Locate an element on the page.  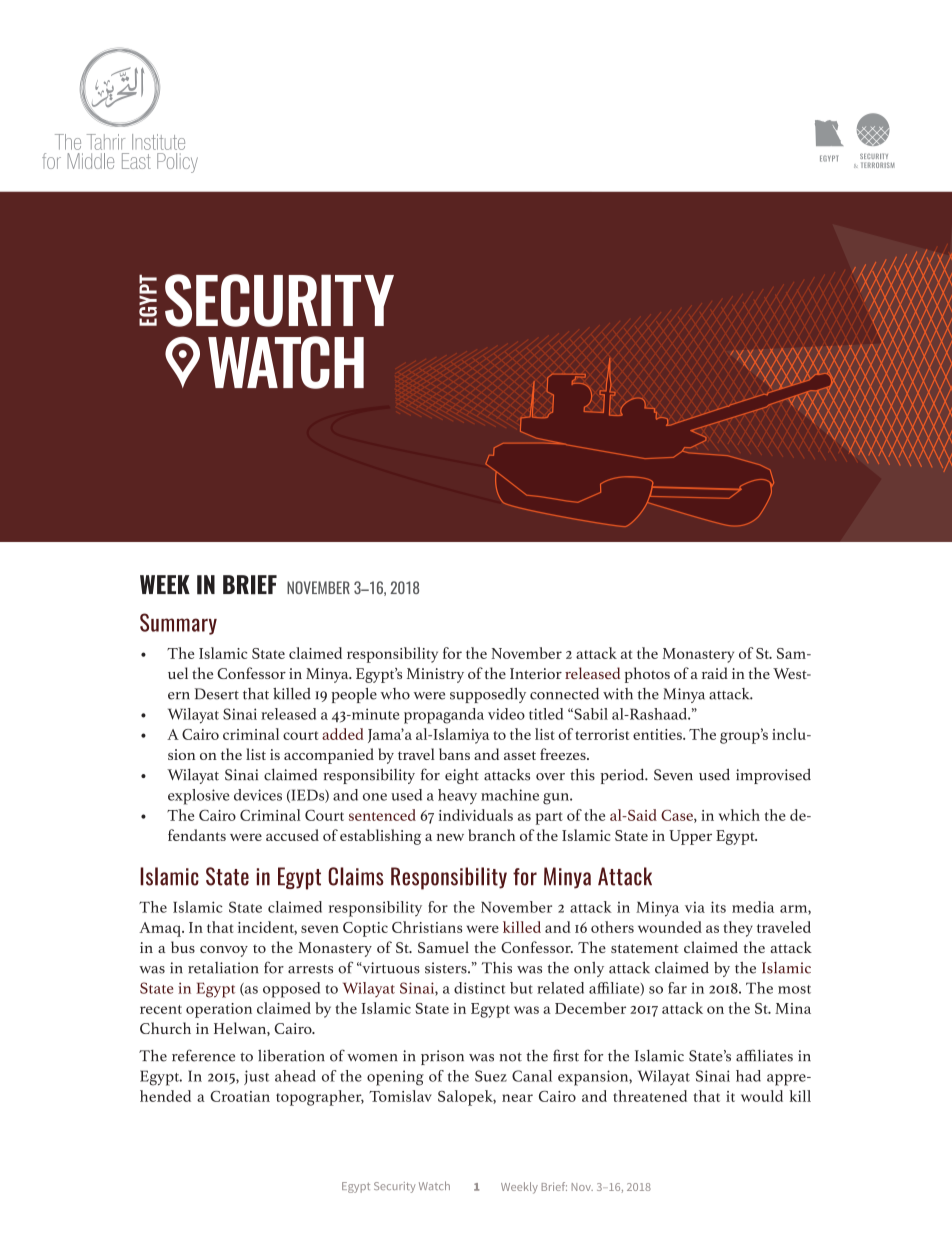
operation is located at coordinates (219, 1010).
